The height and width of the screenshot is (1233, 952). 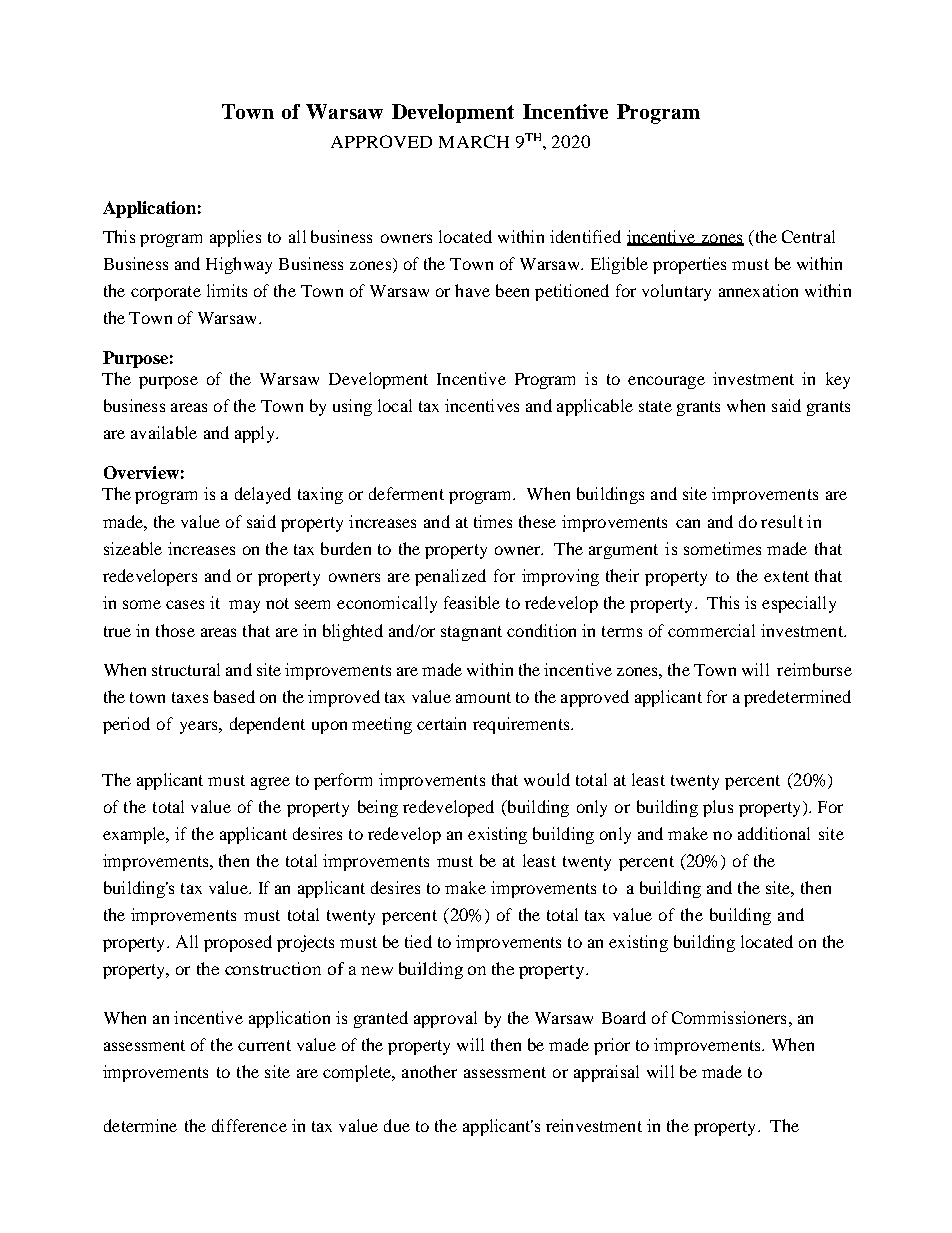 I want to click on commercial, so click(x=711, y=630).
